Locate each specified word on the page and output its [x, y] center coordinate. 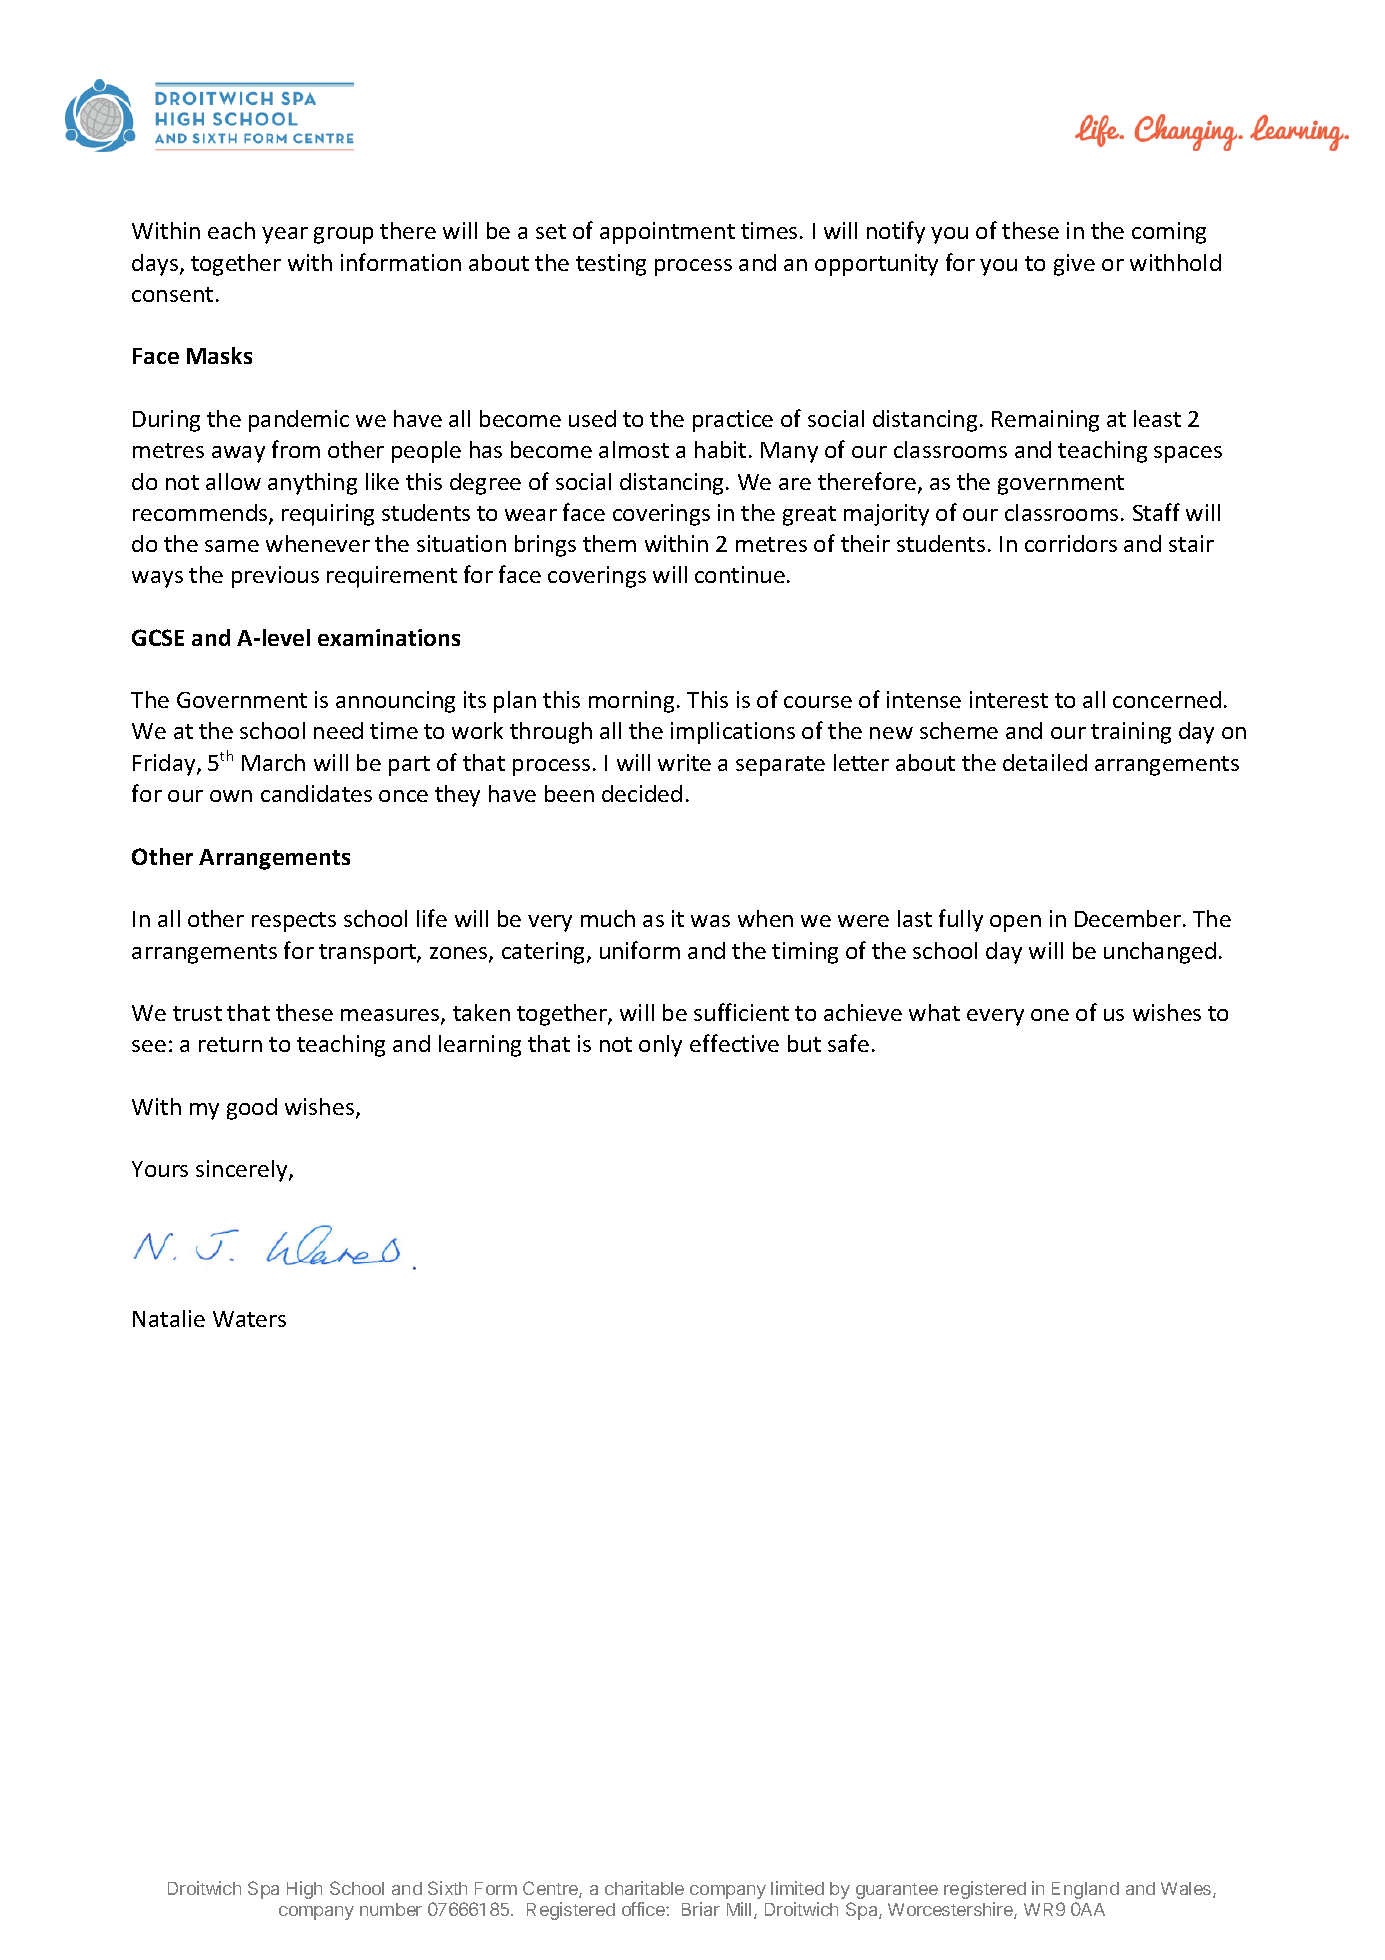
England [1085, 1890]
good [252, 1109]
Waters [249, 1319]
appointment [667, 233]
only [660, 1046]
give [1074, 265]
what [934, 1012]
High [304, 1890]
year [285, 235]
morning [631, 702]
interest [1009, 699]
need [338, 730]
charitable [644, 1888]
